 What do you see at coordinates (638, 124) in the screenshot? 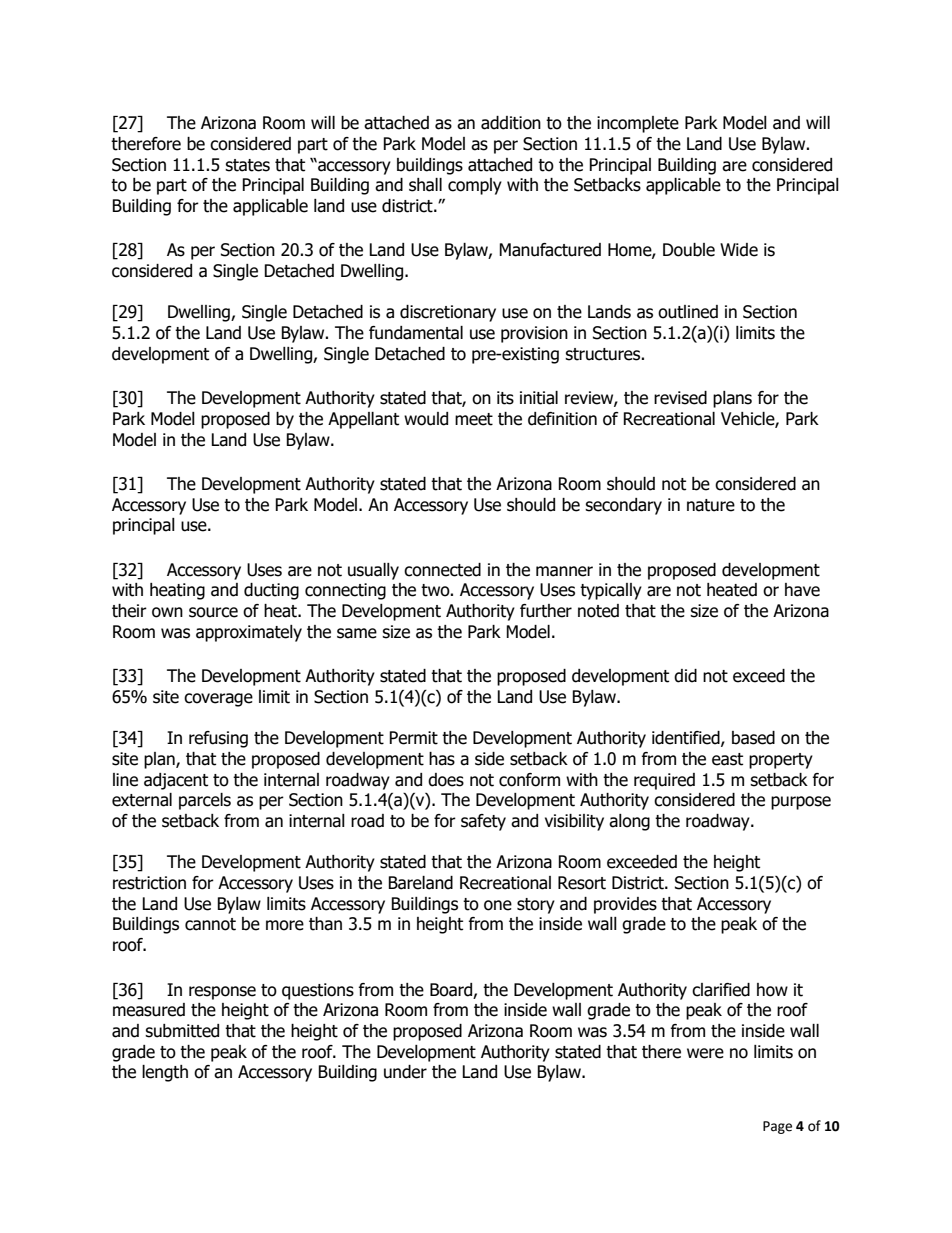
I see `incomplete` at bounding box center [638, 124].
